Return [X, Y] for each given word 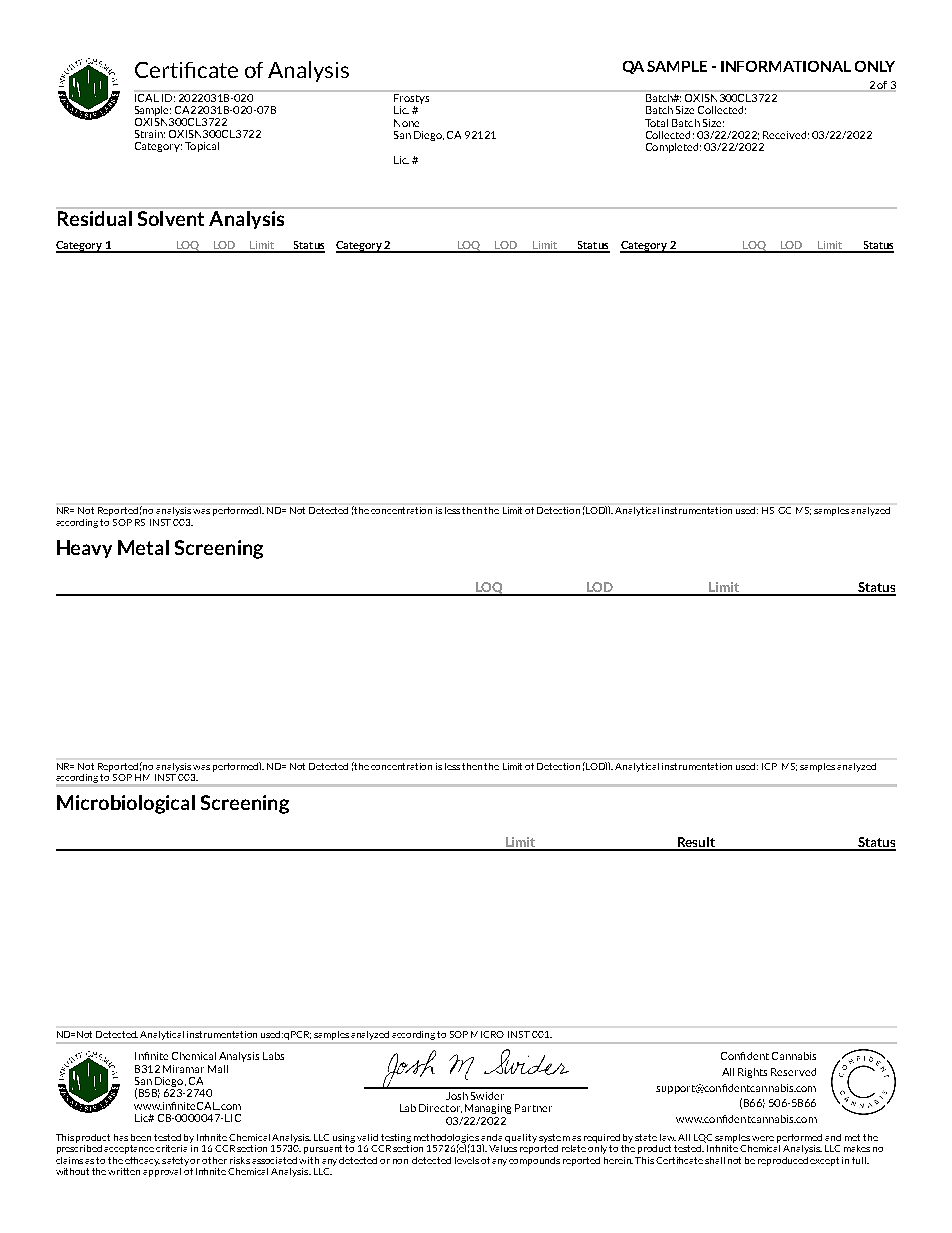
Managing [488, 1109]
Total [656, 123]
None [406, 123]
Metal [143, 547]
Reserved [793, 1072]
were [763, 1138]
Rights [752, 1073]
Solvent [171, 218]
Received [784, 135]
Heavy [84, 549]
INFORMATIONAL [786, 66]
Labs [273, 1056]
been [141, 1137]
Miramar [183, 1069]
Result [697, 843]
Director [440, 1108]
